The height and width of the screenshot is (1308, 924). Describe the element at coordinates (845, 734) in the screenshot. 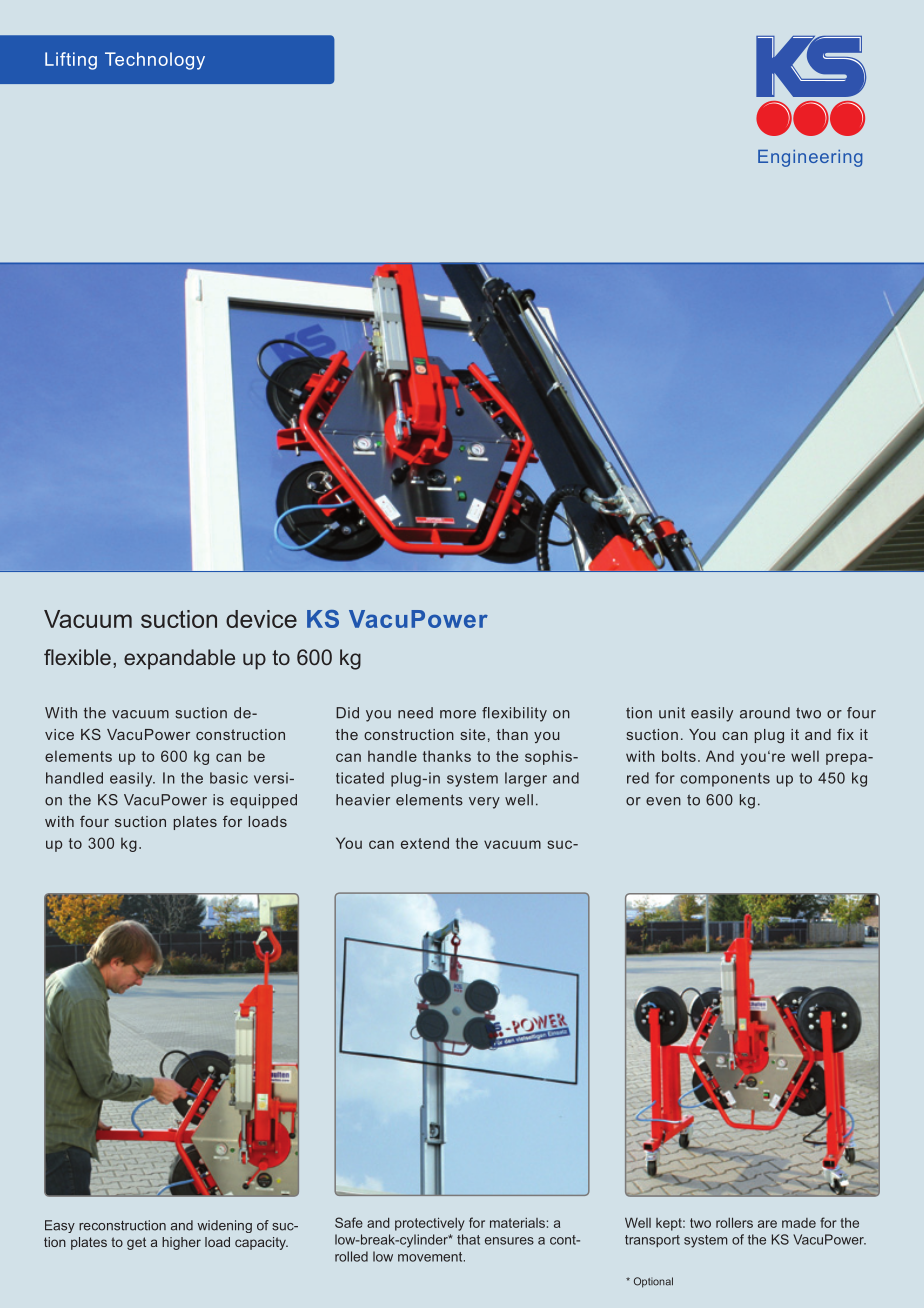

I see `fix` at that location.
